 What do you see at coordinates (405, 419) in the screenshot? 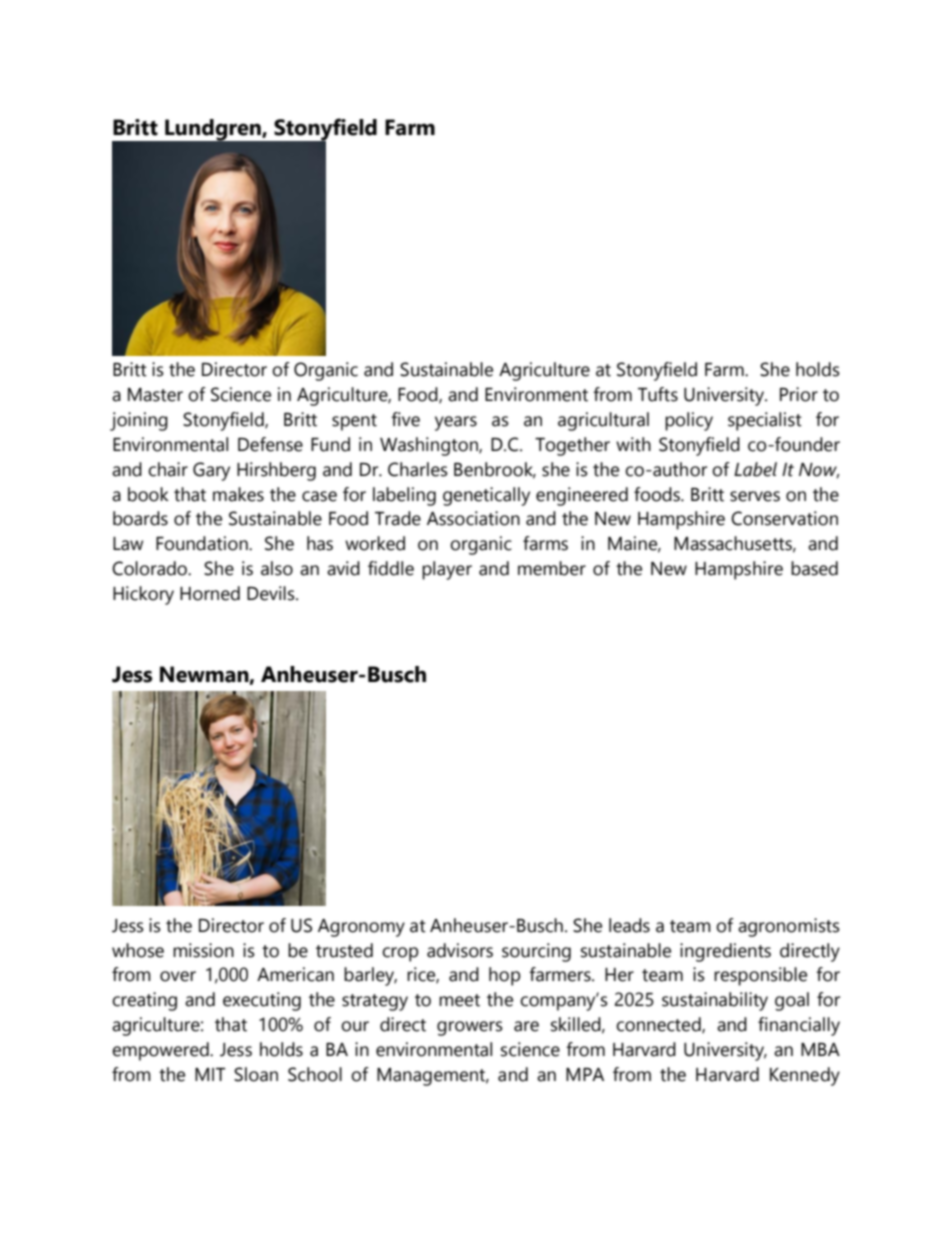
I see `five` at bounding box center [405, 419].
